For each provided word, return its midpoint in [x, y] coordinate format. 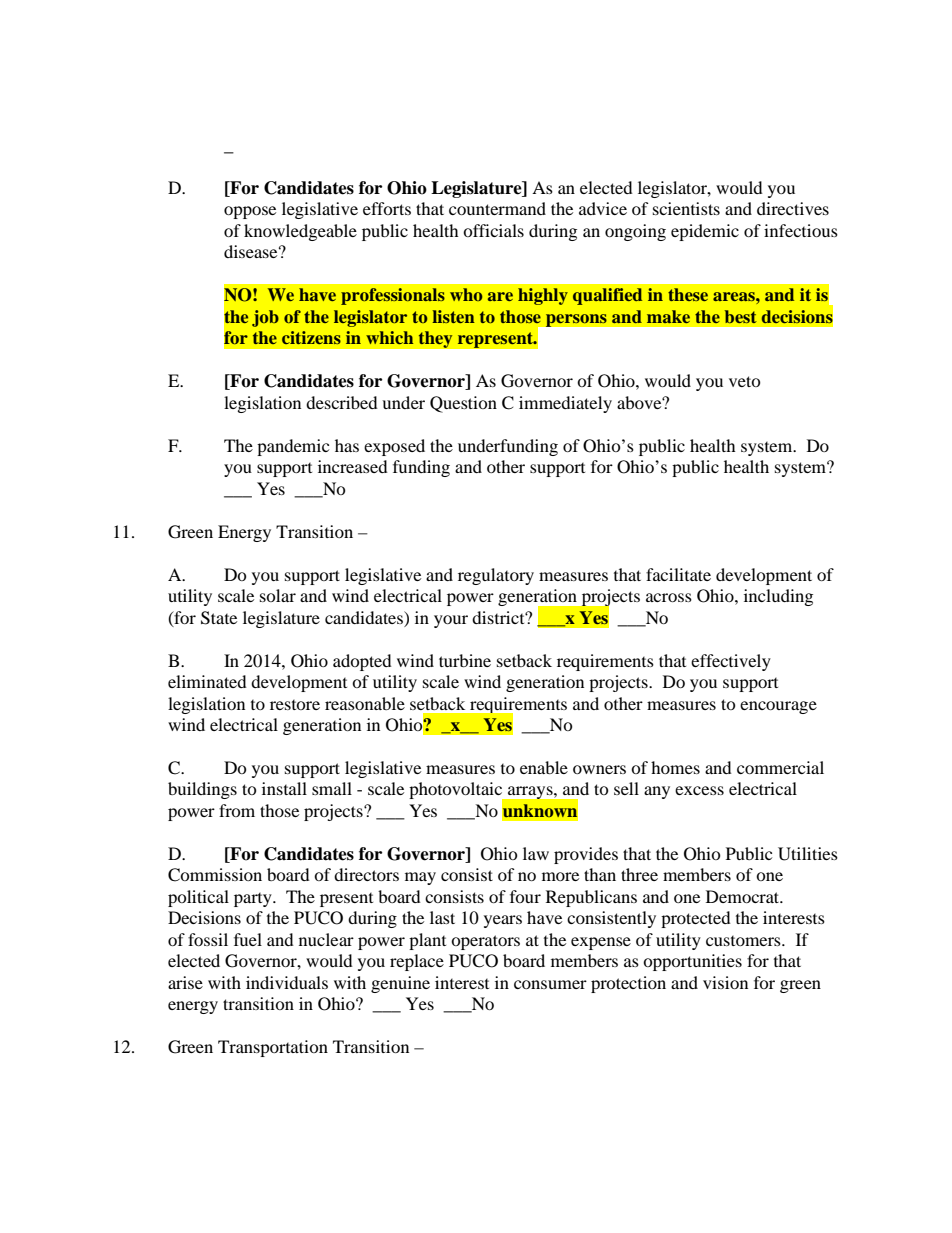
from [237, 810]
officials [493, 230]
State [219, 618]
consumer [550, 984]
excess [699, 790]
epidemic [705, 232]
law [536, 853]
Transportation [273, 1048]
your [451, 621]
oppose [250, 212]
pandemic [293, 447]
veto [745, 381]
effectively [731, 662]
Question [463, 404]
